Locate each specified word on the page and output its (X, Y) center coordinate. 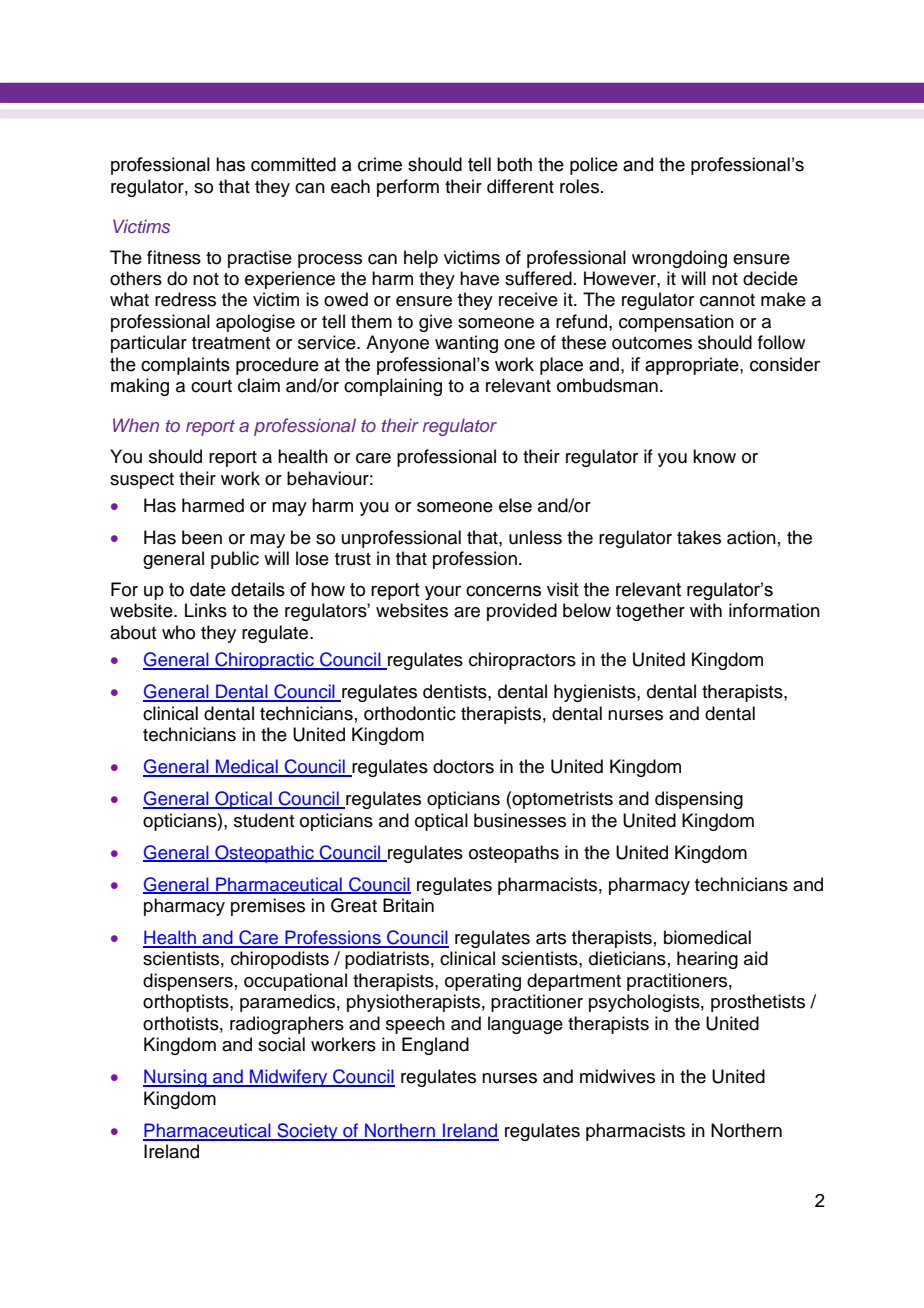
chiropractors (522, 661)
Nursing (176, 1078)
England (435, 1046)
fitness (174, 257)
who (178, 632)
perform (408, 188)
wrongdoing (679, 259)
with (706, 610)
